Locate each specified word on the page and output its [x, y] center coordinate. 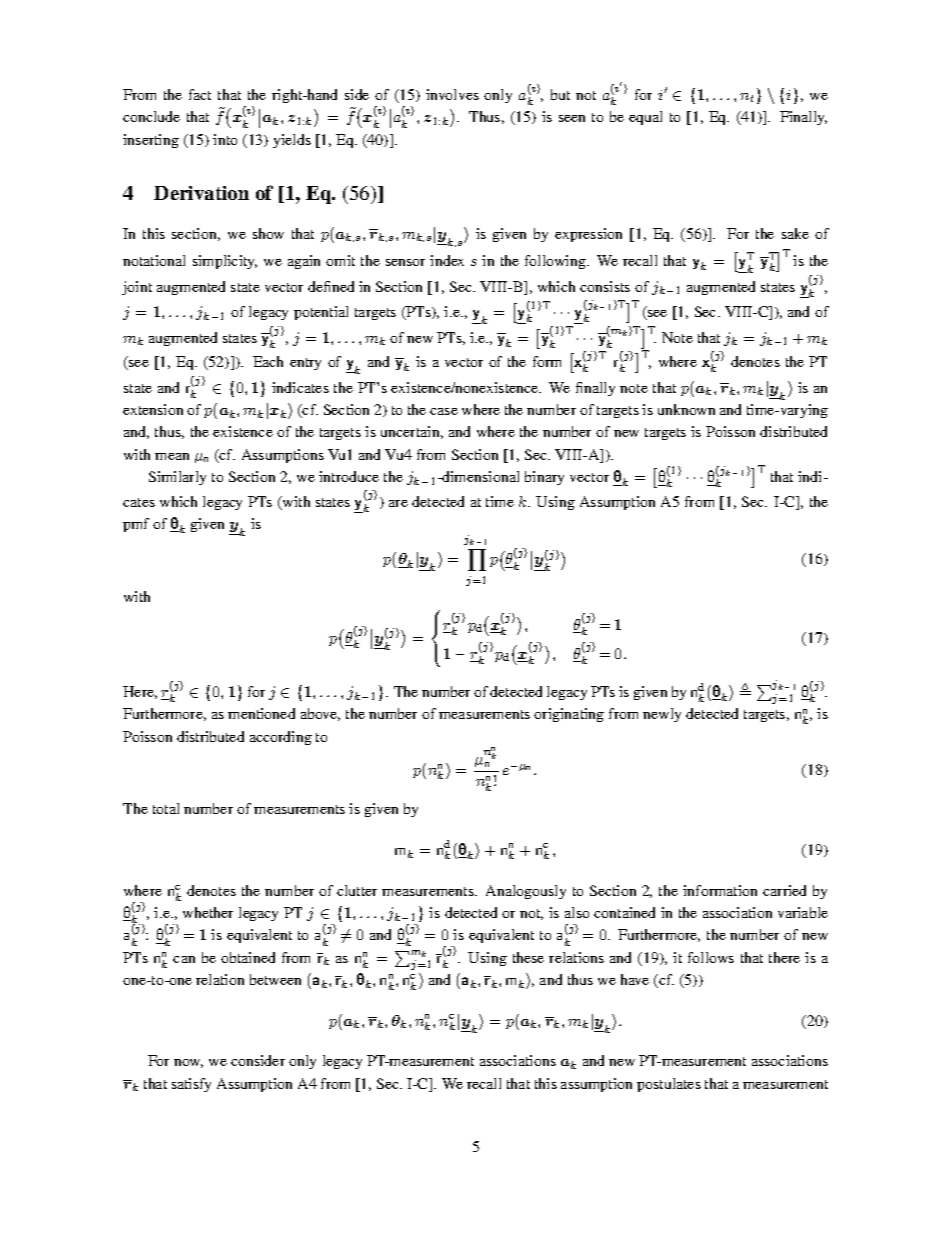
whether [208, 912]
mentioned [261, 713]
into [225, 139]
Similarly [177, 478]
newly [662, 715]
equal [645, 118]
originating [569, 715]
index [447, 260]
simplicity [225, 262]
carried [784, 890]
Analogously [526, 892]
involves [452, 94]
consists [605, 286]
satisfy [191, 1085]
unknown [686, 409]
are [398, 503]
